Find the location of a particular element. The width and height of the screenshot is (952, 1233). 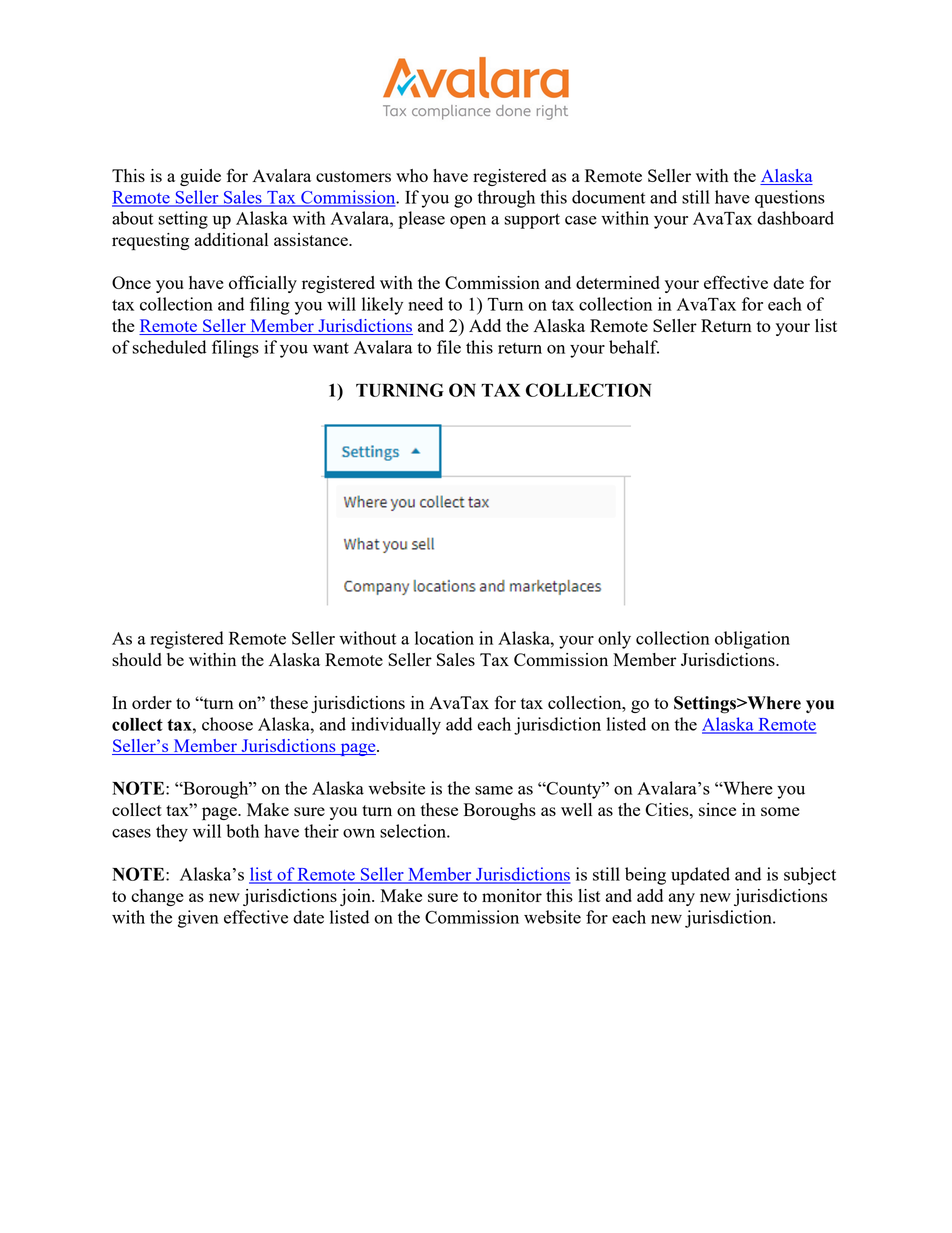

monitor is located at coordinates (512, 895).
